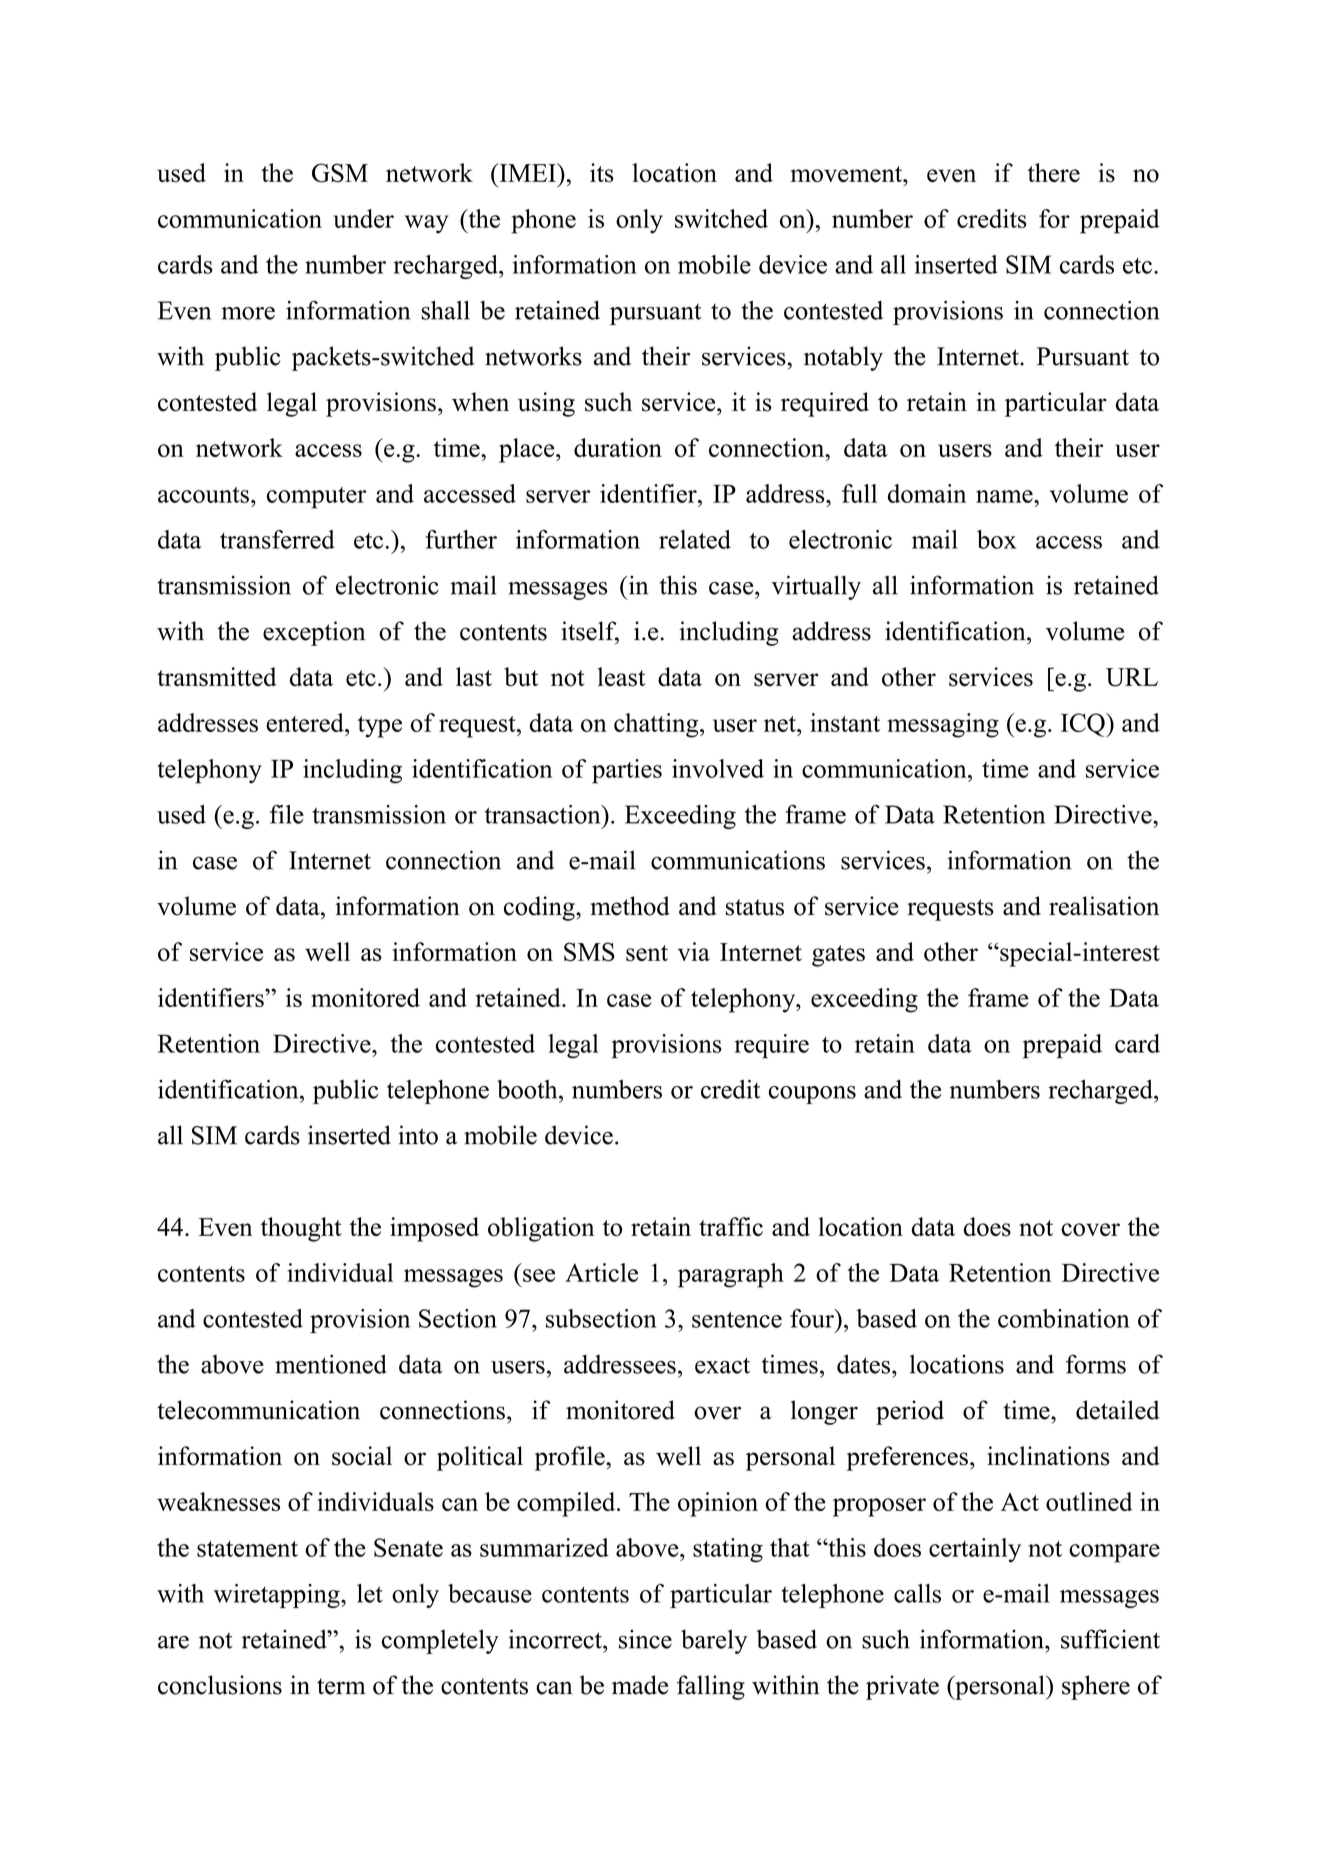 The width and height of the document is (1317, 1864). Describe the element at coordinates (694, 951) in the document. I see `via` at that location.
